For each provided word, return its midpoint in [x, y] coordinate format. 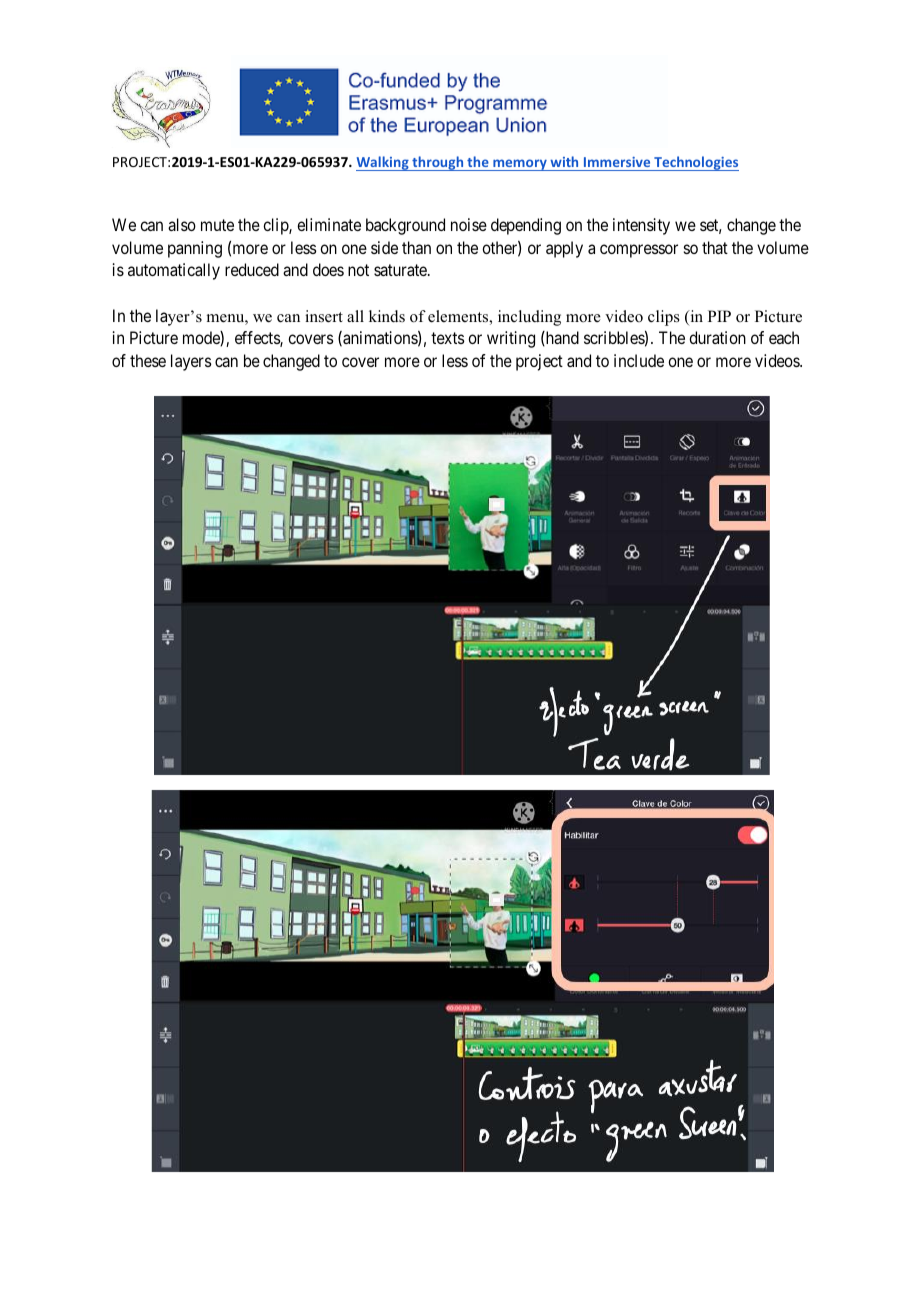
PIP [719, 316]
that [715, 247]
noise [469, 224]
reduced [252, 269]
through [438, 163]
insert [324, 316]
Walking [383, 163]
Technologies [695, 163]
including [529, 318]
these [148, 360]
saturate [401, 270]
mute [217, 225]
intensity [641, 226]
